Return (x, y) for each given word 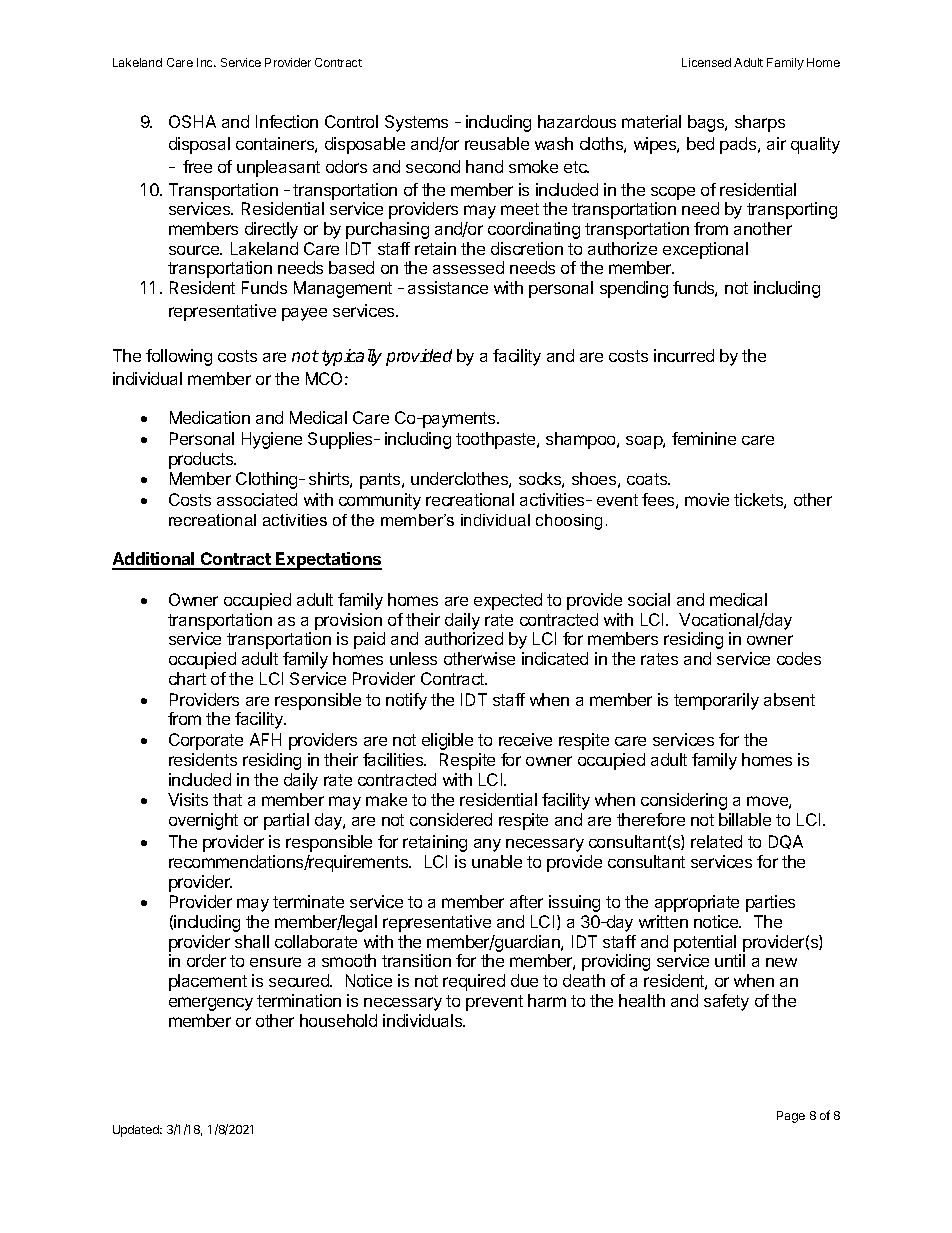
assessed (468, 267)
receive (525, 739)
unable (497, 861)
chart (187, 678)
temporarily (716, 701)
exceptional (705, 250)
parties (770, 903)
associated (257, 499)
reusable (497, 143)
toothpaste (497, 440)
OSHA (192, 121)
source (195, 250)
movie (707, 499)
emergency (211, 1004)
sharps (760, 123)
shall (252, 941)
